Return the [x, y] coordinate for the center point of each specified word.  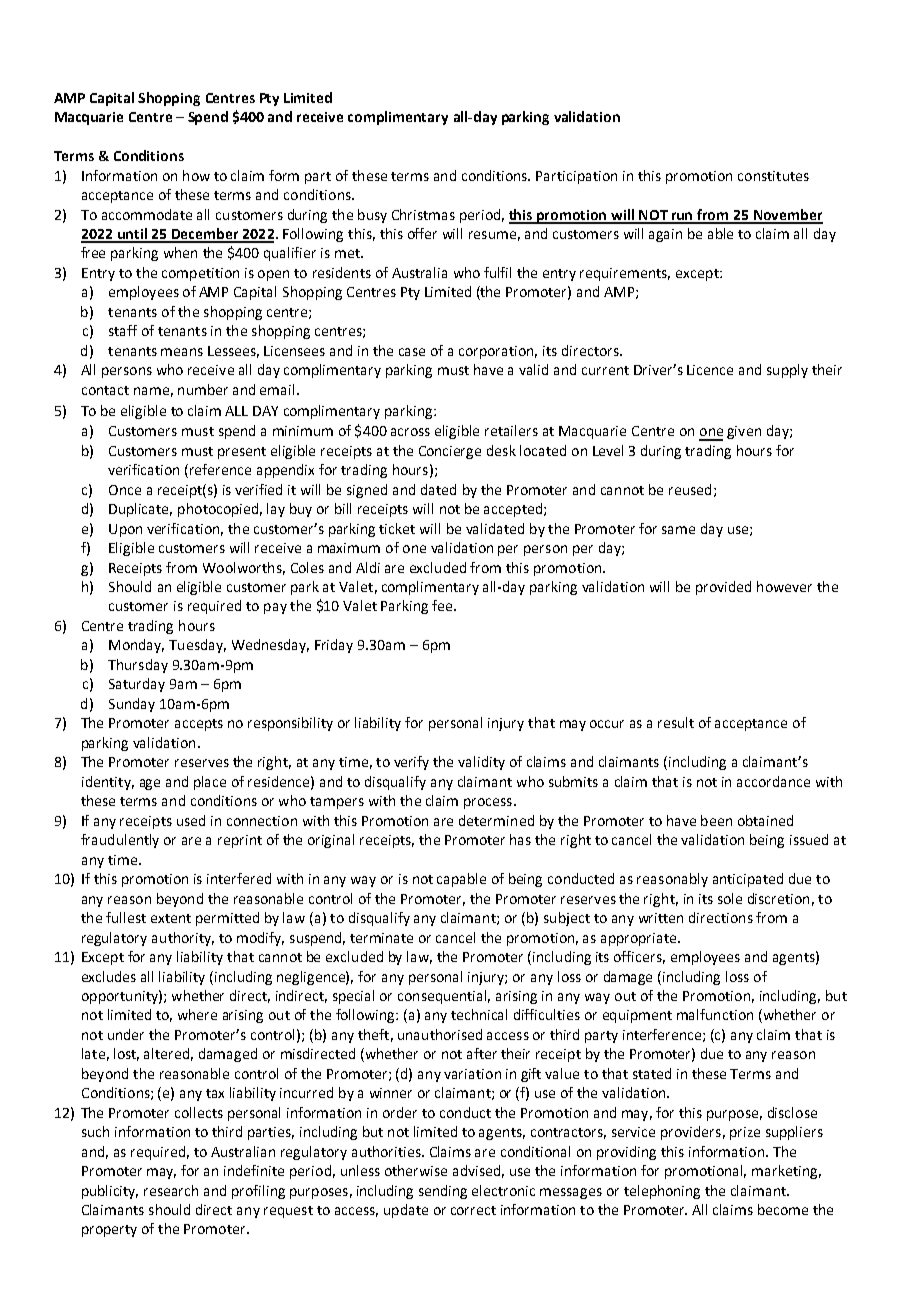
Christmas [423, 214]
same [678, 530]
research [171, 1190]
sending [443, 1192]
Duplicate [140, 510]
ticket [397, 528]
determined [496, 820]
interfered [239, 878]
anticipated [748, 880]
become [783, 1209]
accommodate [147, 214]
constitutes [773, 176]
